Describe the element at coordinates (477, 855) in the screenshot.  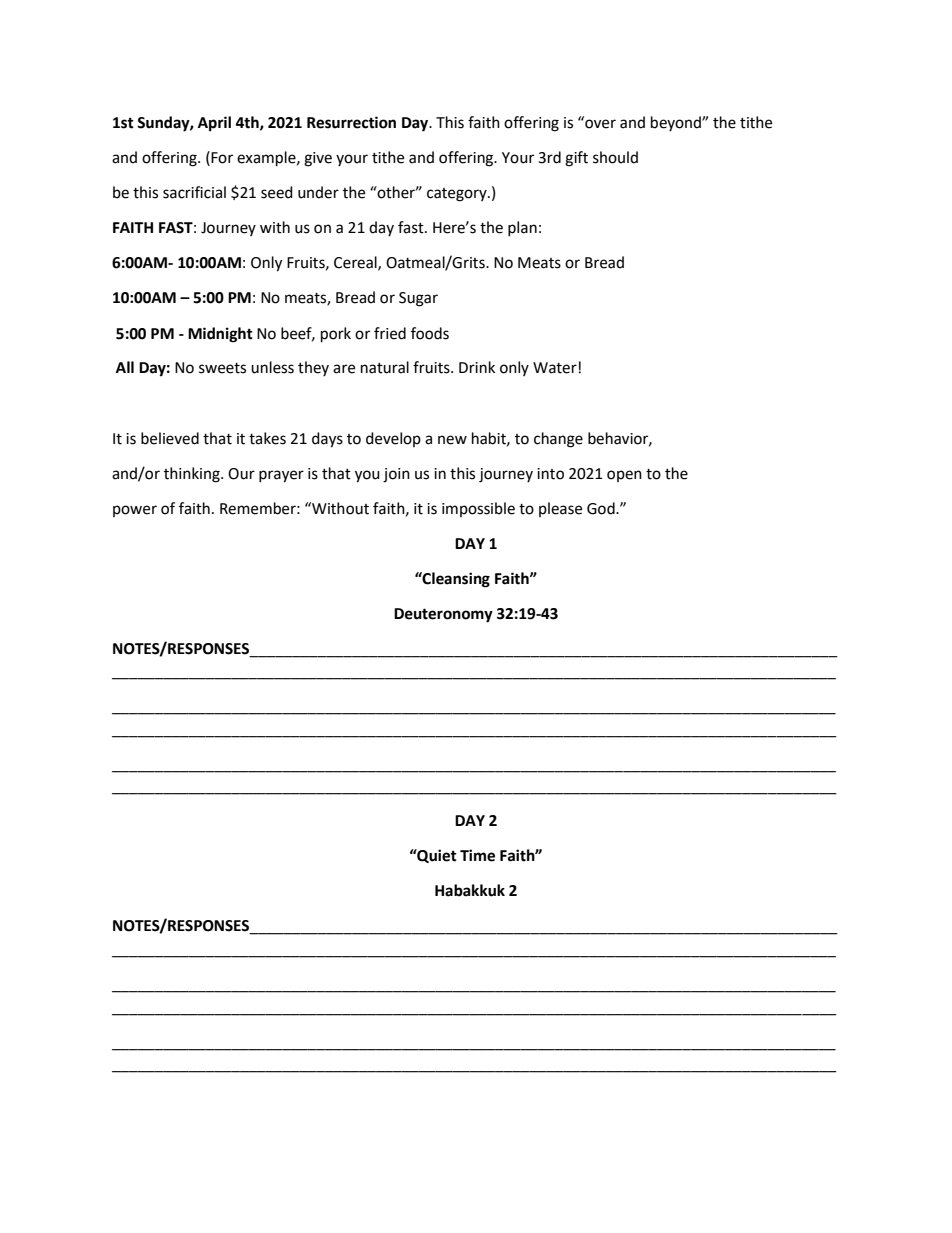
I see `Time` at that location.
